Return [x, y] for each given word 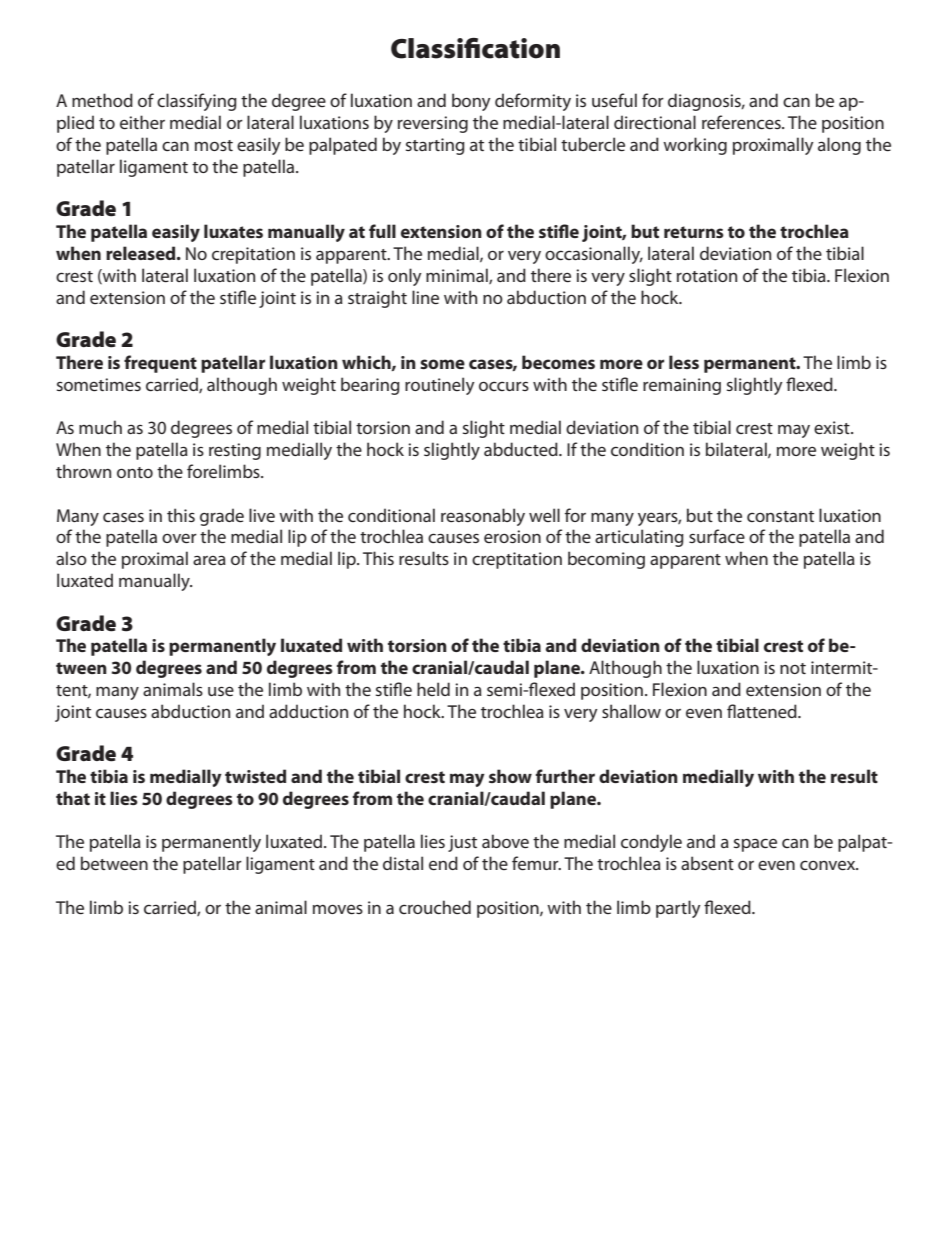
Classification [475, 48]
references [742, 122]
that [73, 798]
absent [707, 863]
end [443, 863]
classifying [197, 102]
